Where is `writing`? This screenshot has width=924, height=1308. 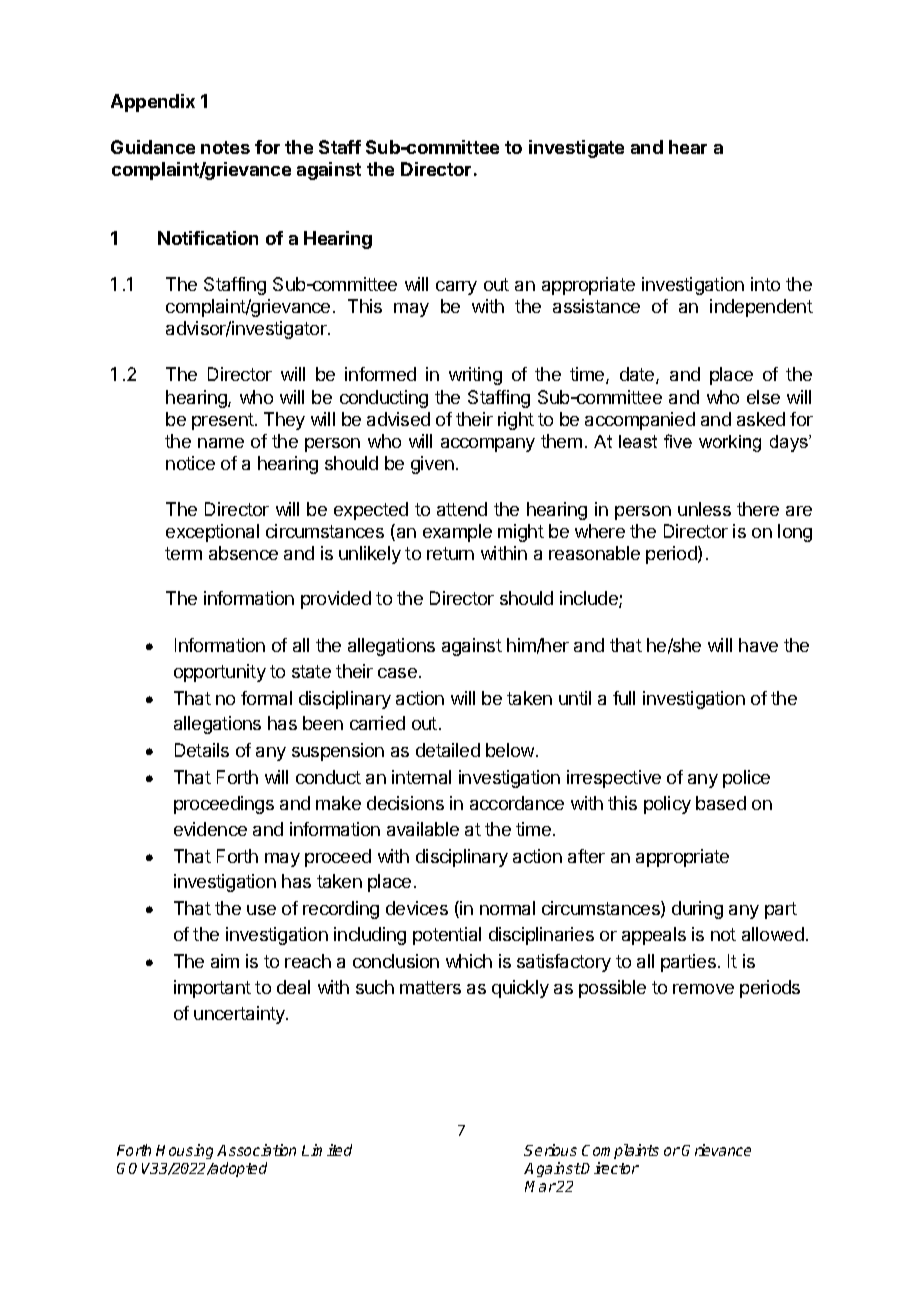
writing is located at coordinates (475, 376).
